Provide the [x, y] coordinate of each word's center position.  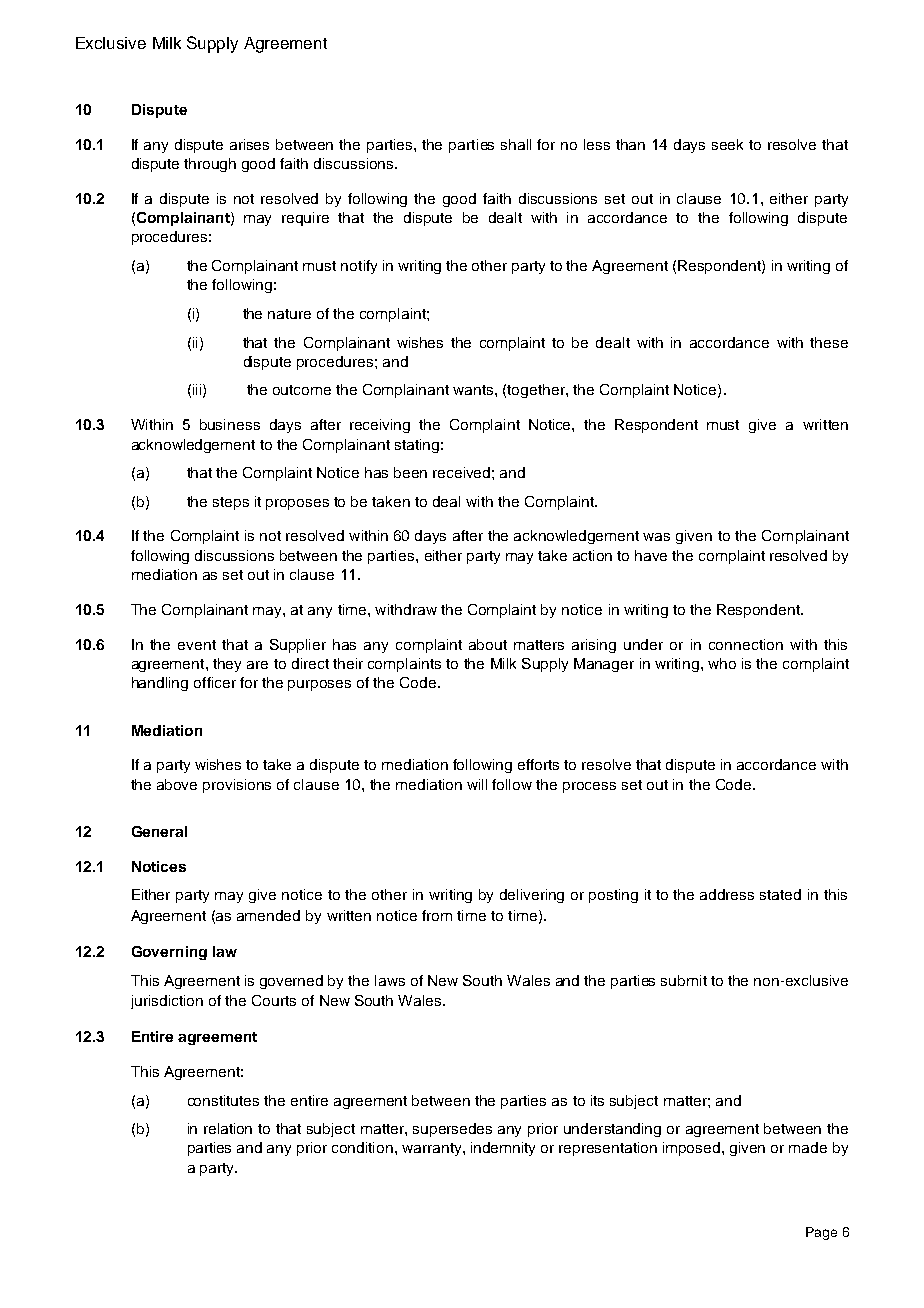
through [210, 165]
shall [516, 144]
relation [228, 1128]
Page [821, 1233]
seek [727, 144]
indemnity [503, 1149]
